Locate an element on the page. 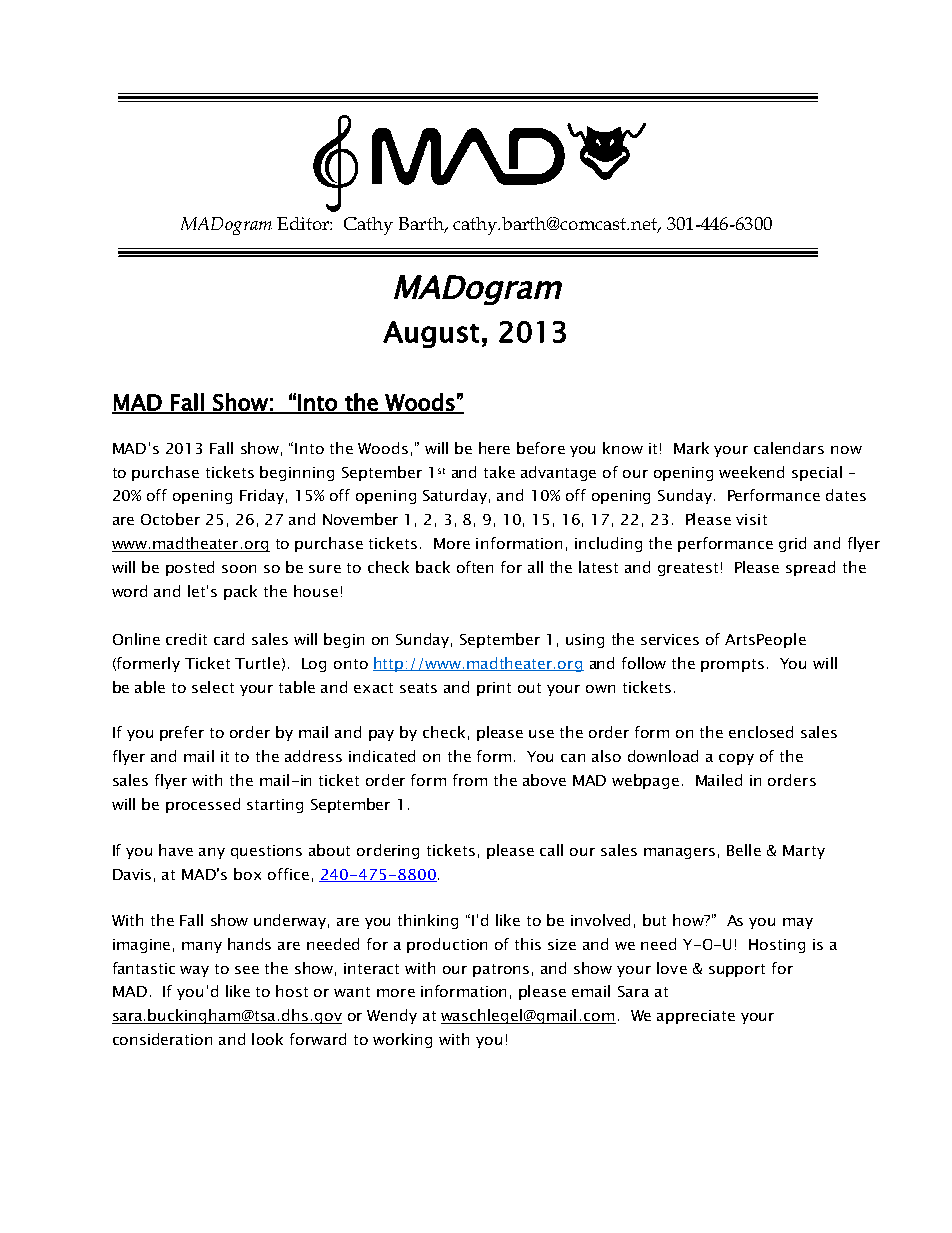 Image resolution: width=952 pixels, height=1233 pixels. October is located at coordinates (170, 519).
